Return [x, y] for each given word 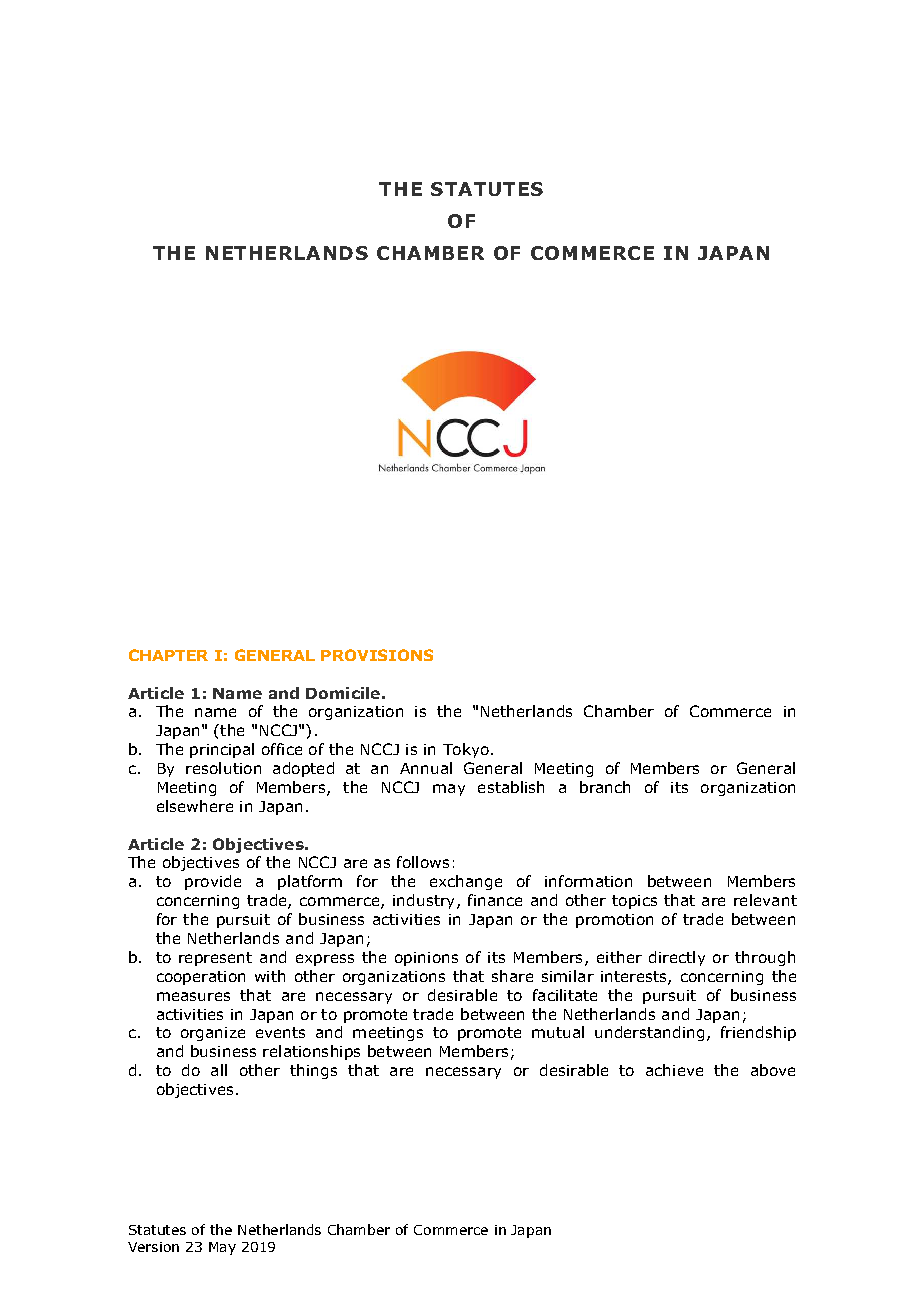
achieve [674, 1070]
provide [213, 882]
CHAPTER [168, 655]
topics [634, 902]
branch [605, 787]
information [588, 881]
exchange [466, 882]
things [313, 1071]
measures [193, 996]
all [219, 1070]
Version [153, 1247]
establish [511, 787]
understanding [649, 1033]
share [512, 976]
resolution [223, 768]
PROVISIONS [377, 655]
